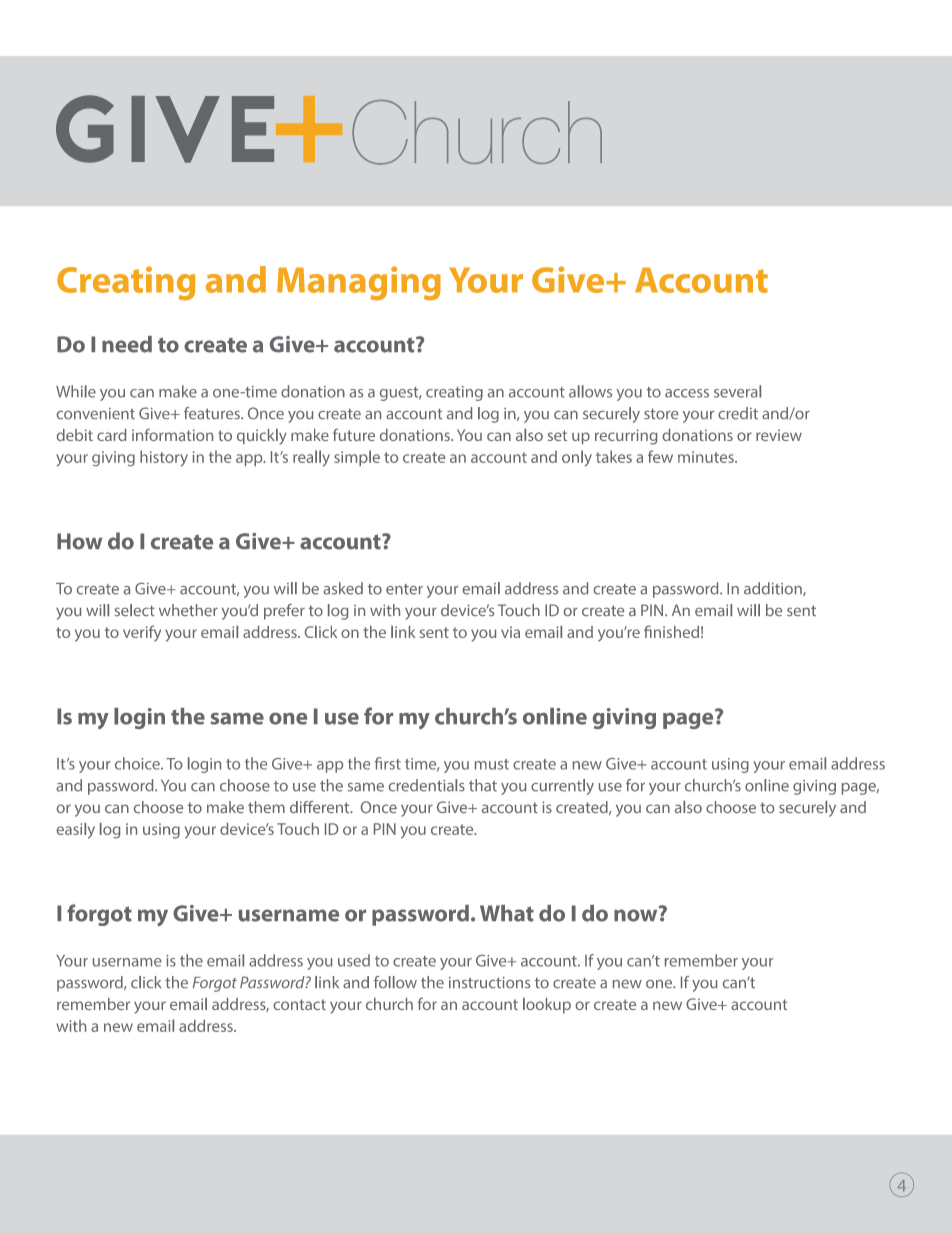 This screenshot has height=1233, width=952. What do you see at coordinates (774, 589) in the screenshot?
I see `addition` at bounding box center [774, 589].
